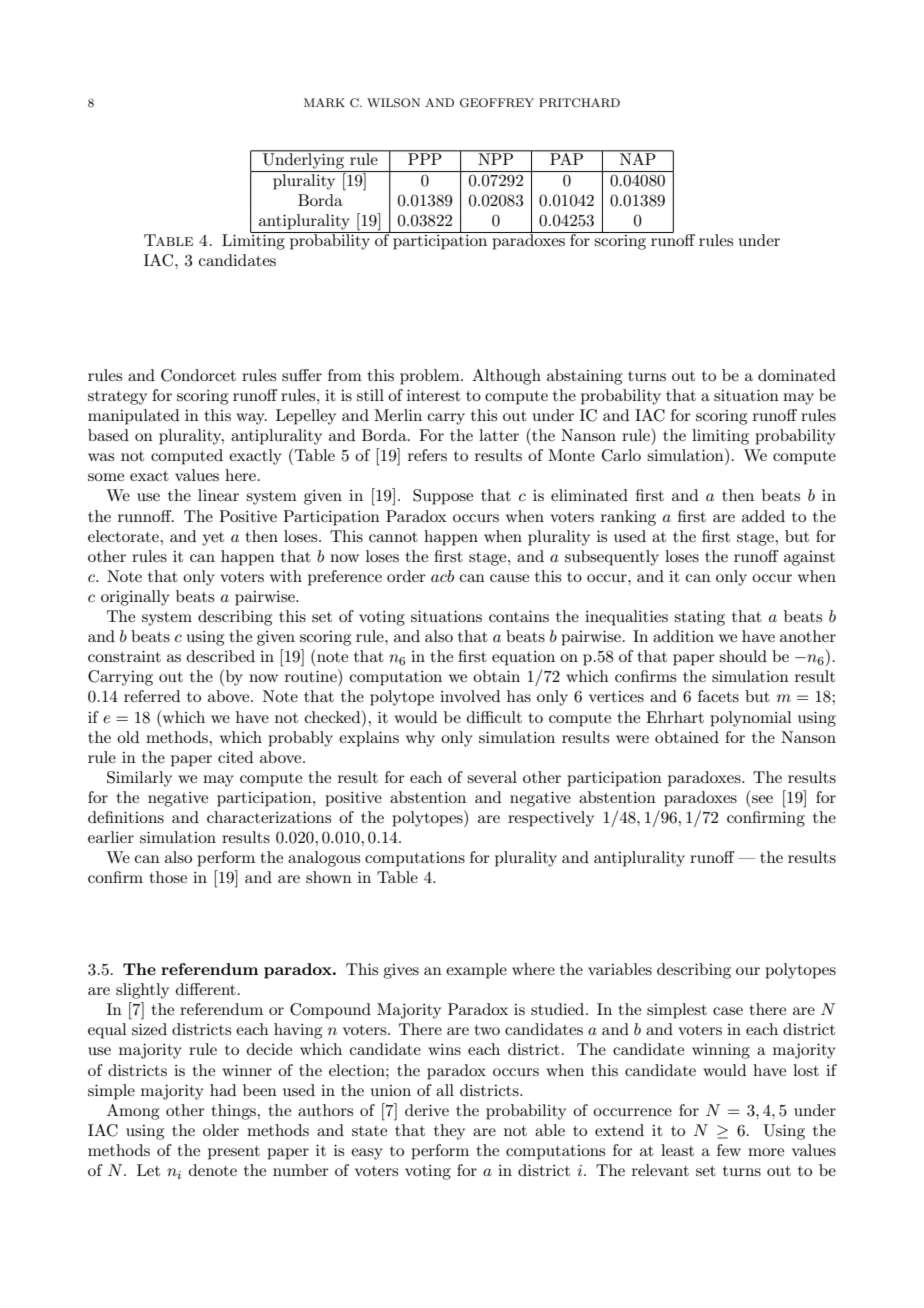  What do you see at coordinates (425, 158) in the screenshot?
I see `PPP` at bounding box center [425, 158].
